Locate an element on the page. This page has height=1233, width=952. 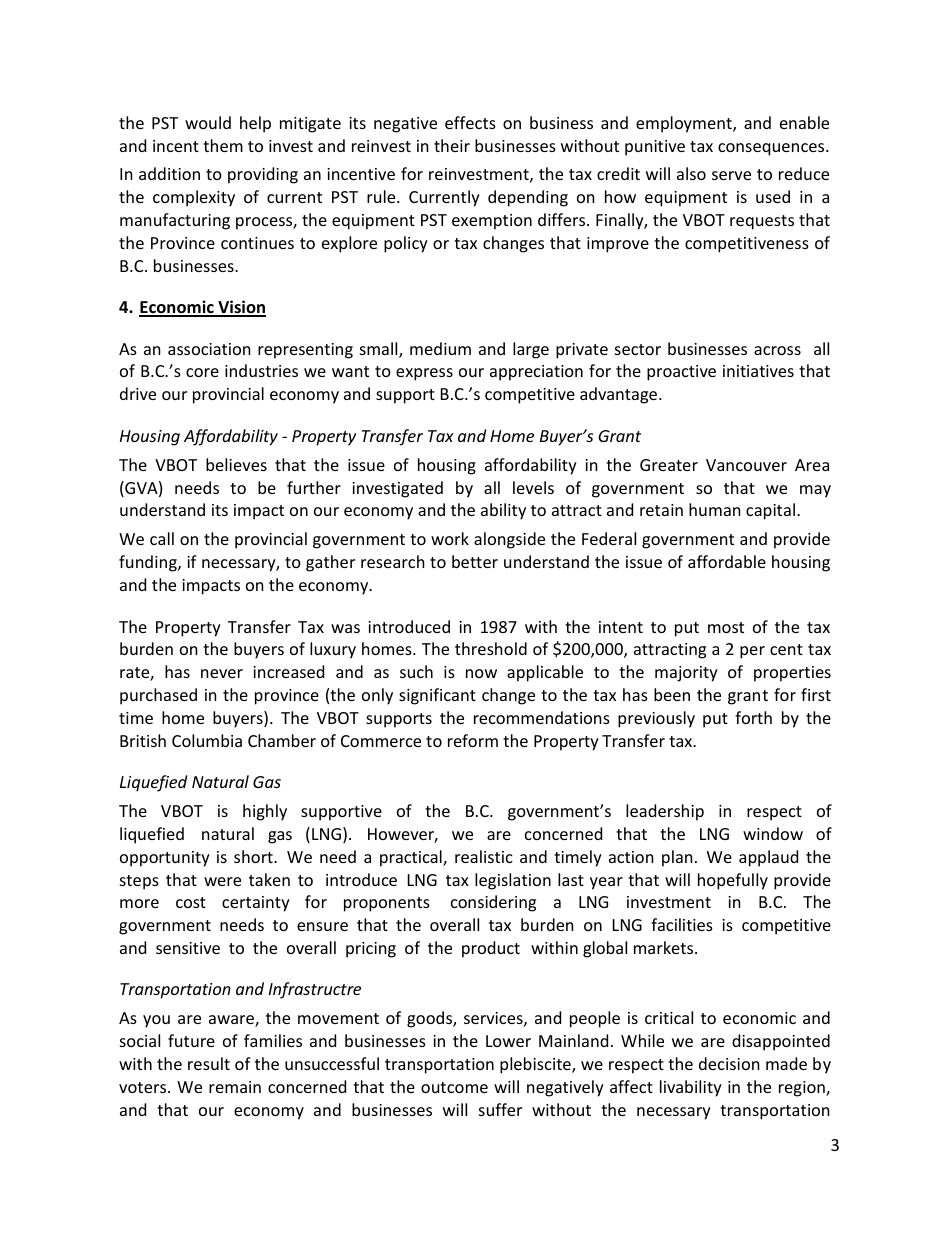
short is located at coordinates (254, 856).
